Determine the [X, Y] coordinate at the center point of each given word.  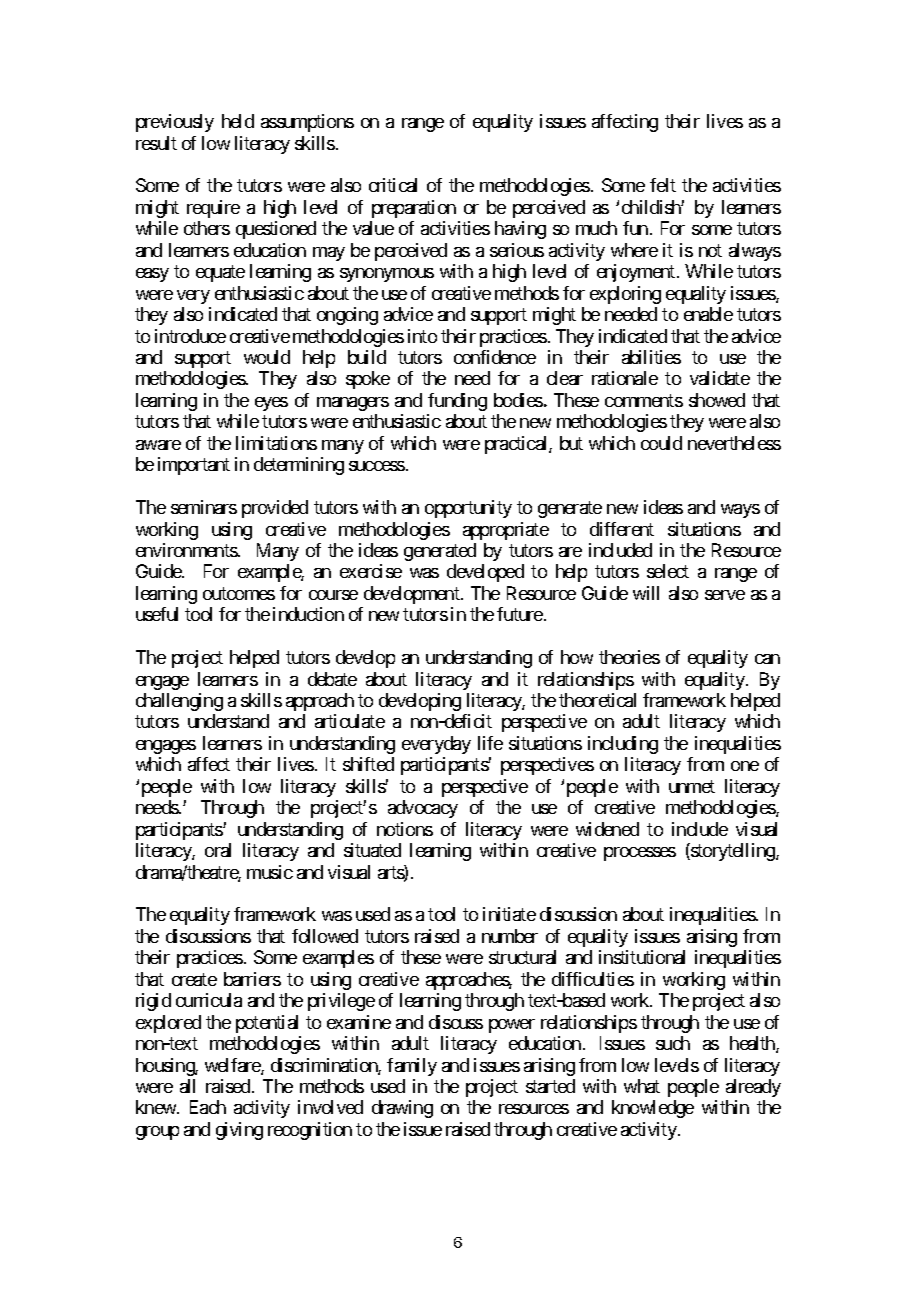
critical [393, 185]
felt [663, 185]
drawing [402, 1109]
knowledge [653, 1109]
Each [208, 1107]
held [238, 121]
